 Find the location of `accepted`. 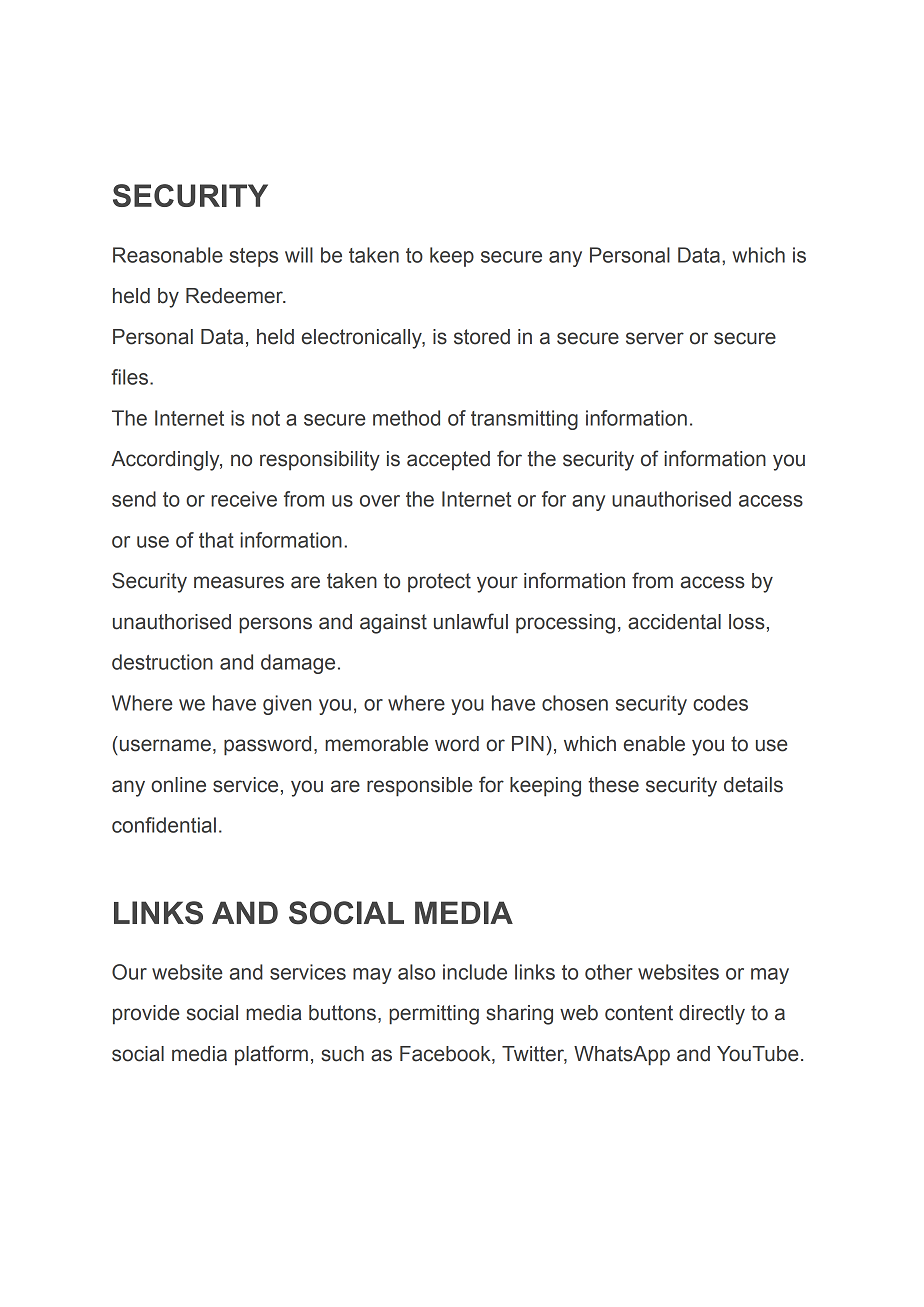

accepted is located at coordinates (448, 460).
